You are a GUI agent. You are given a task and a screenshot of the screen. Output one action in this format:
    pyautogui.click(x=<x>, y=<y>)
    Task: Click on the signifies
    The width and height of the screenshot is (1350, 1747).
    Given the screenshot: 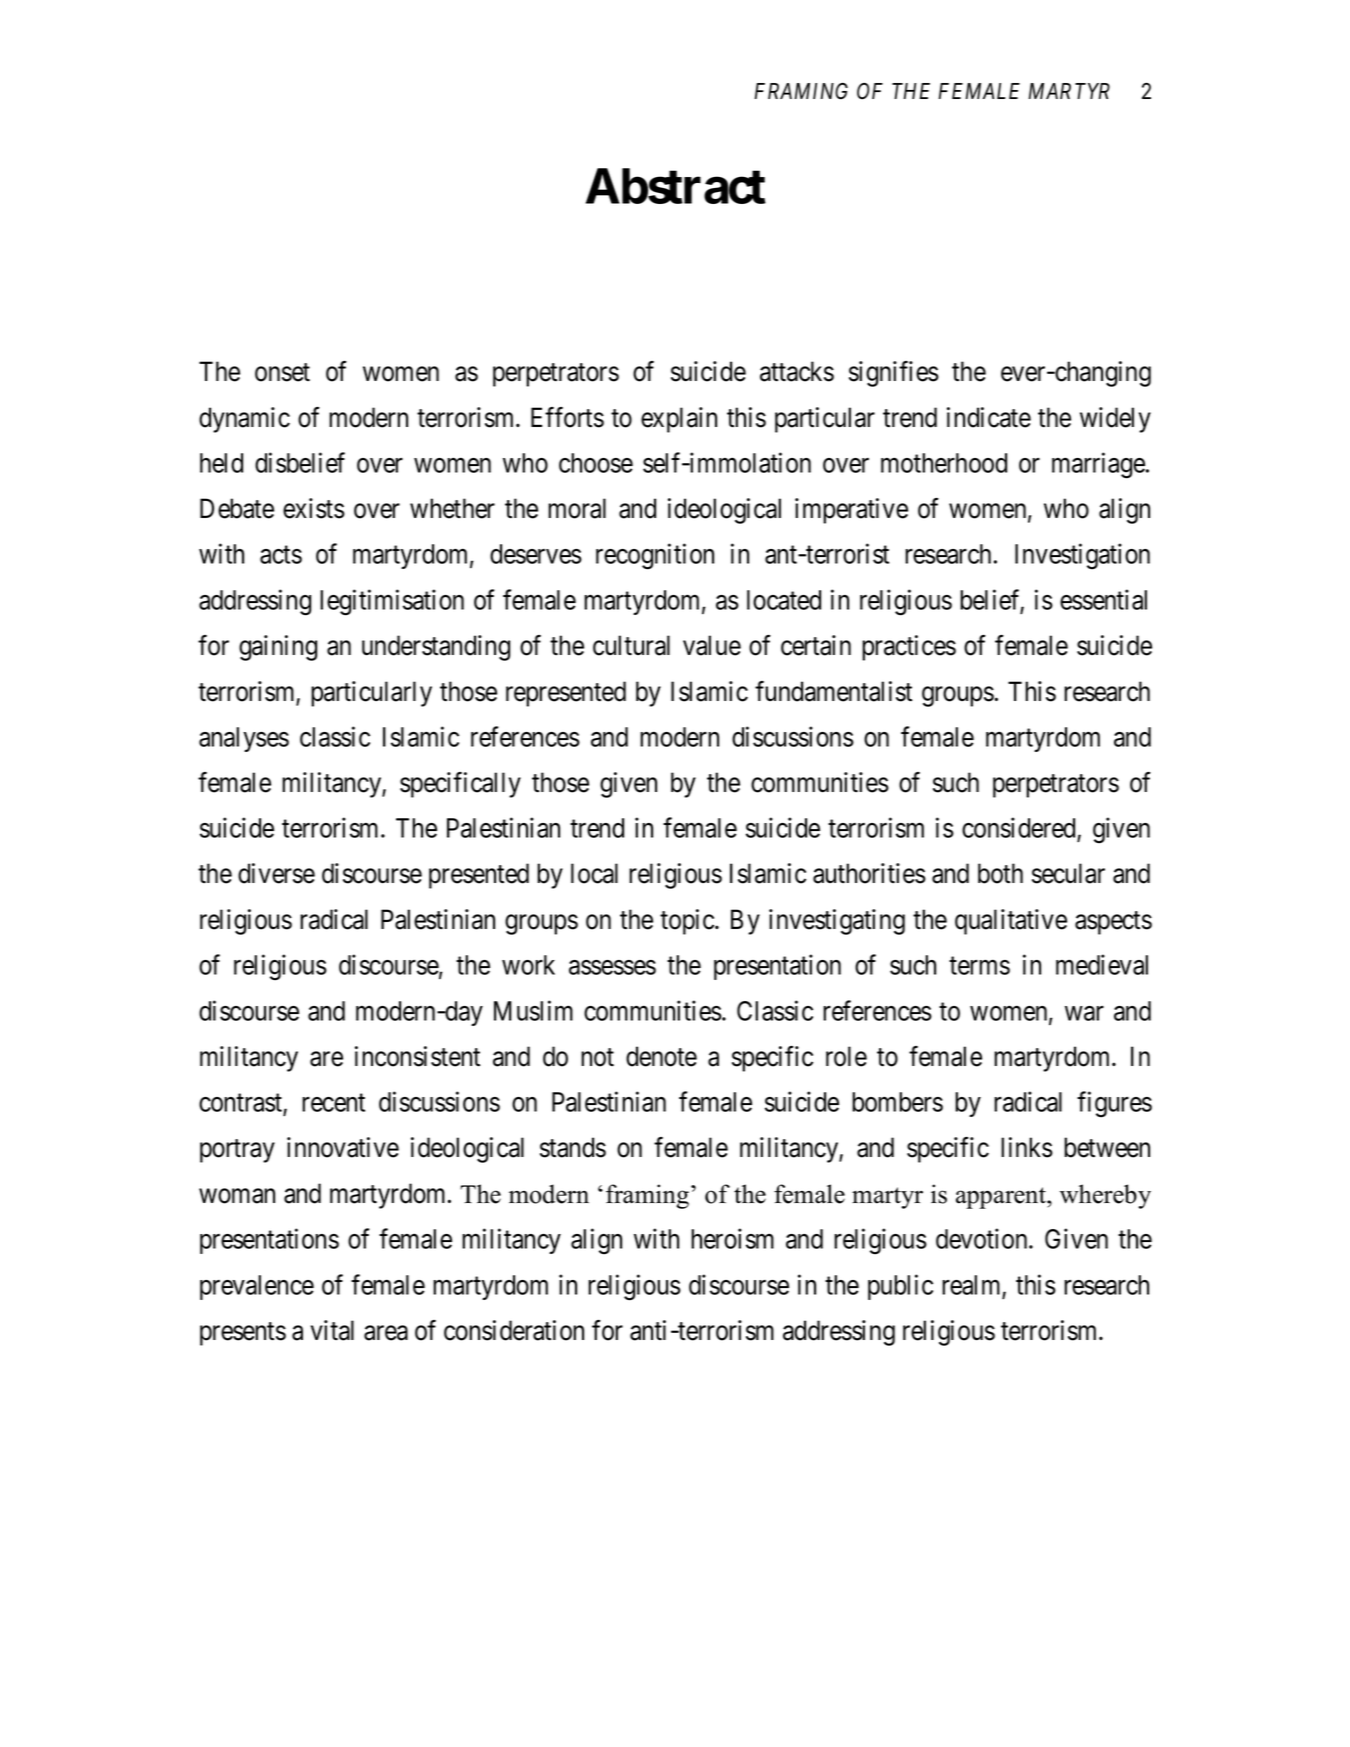 What is the action you would take?
    pyautogui.click(x=894, y=374)
